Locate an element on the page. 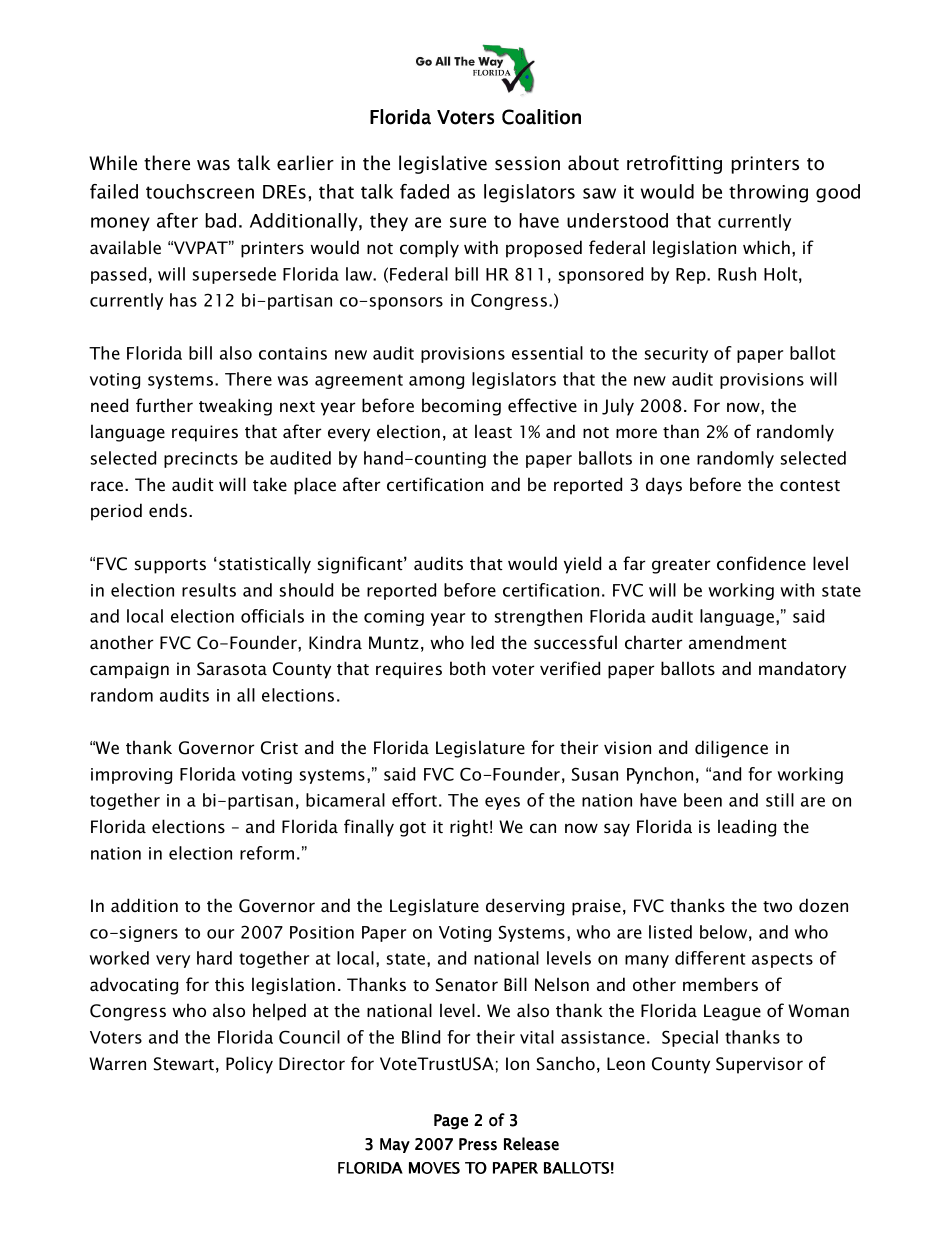 This page has height=1233, width=952. ends is located at coordinates (168, 510).
